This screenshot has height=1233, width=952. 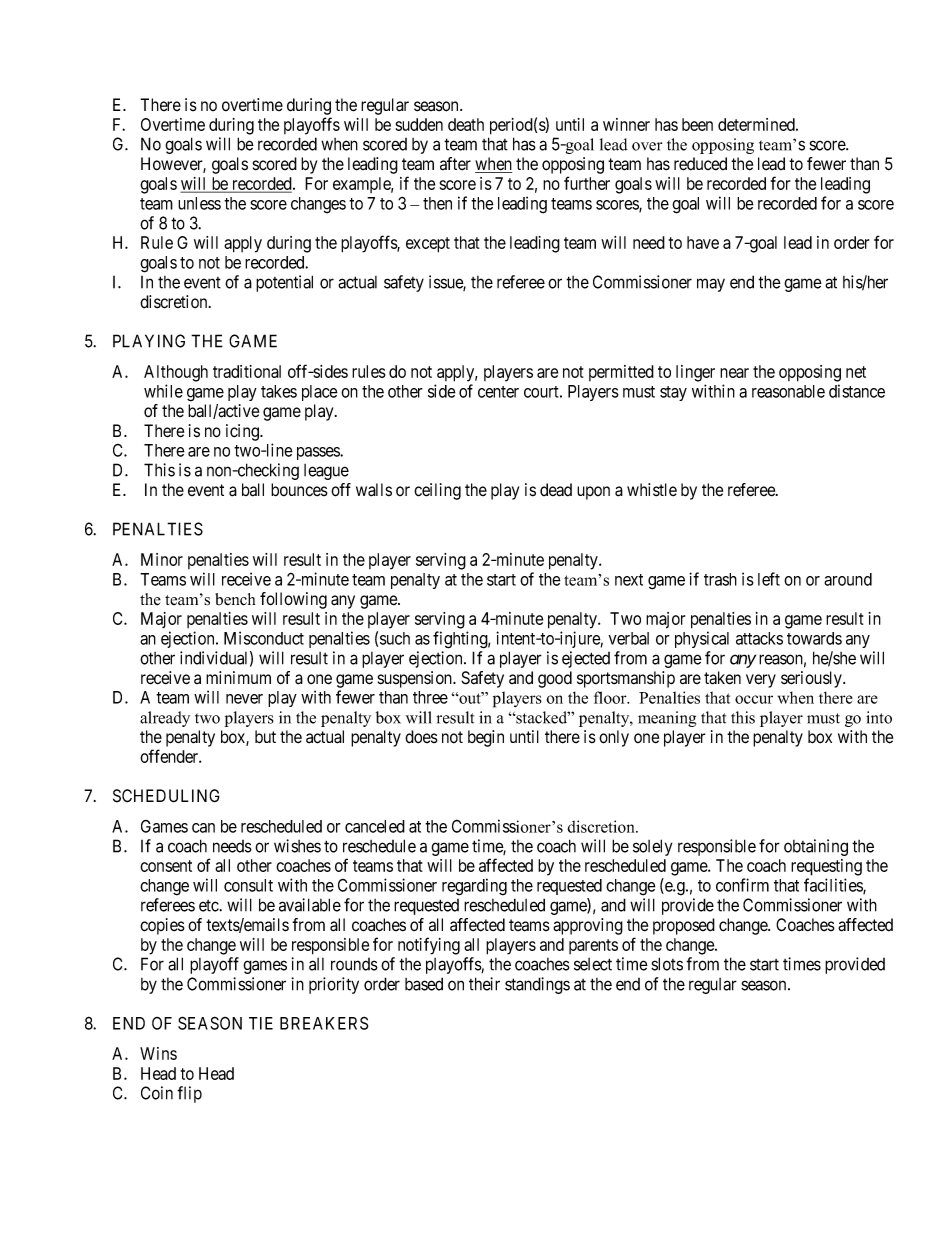 I want to click on wishes, so click(x=297, y=846).
